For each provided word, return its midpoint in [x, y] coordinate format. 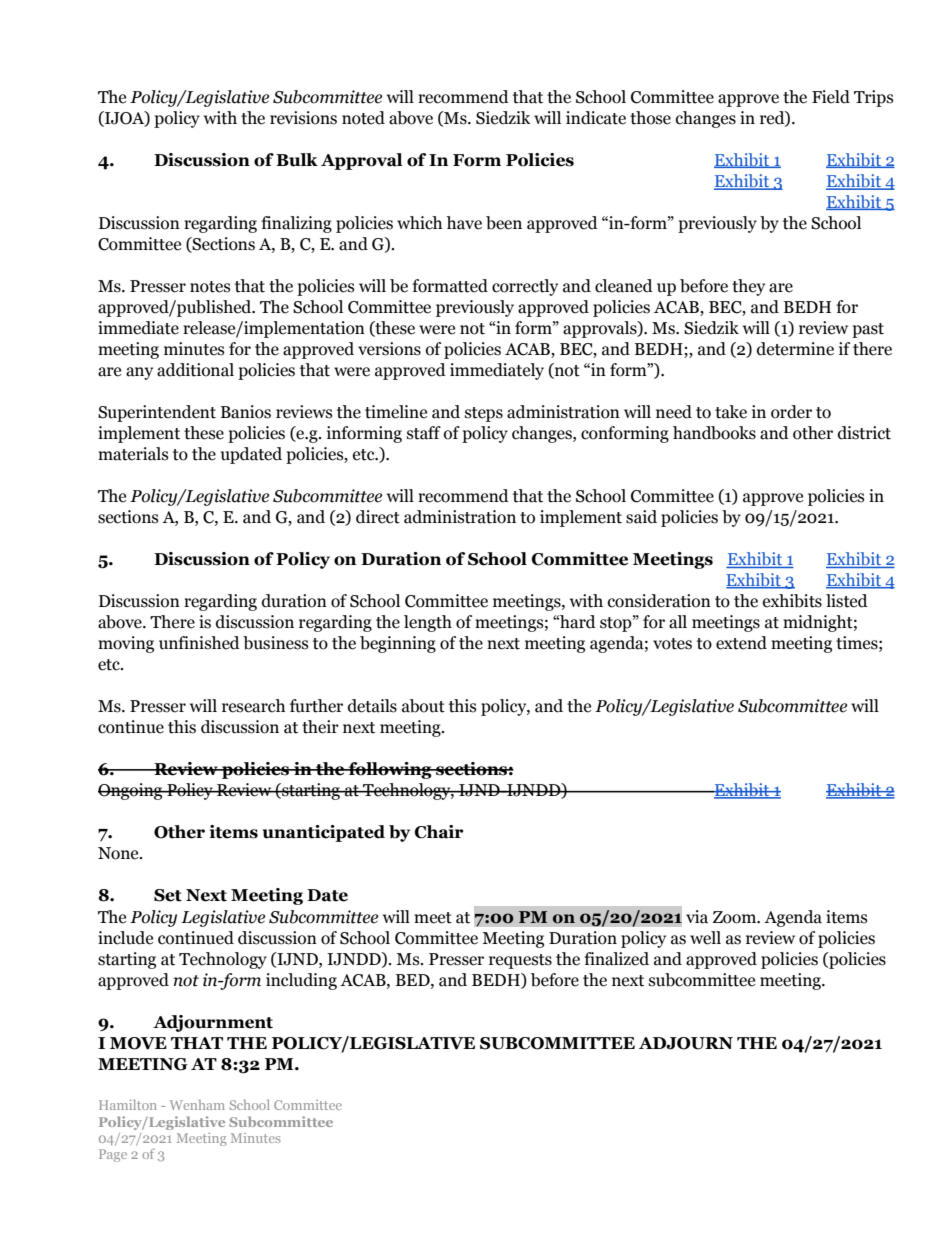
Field [831, 97]
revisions [303, 118]
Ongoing [131, 791]
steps [484, 414]
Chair [439, 832]
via [697, 917]
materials [133, 454]
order [791, 412]
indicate [596, 118]
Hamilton [128, 1104]
